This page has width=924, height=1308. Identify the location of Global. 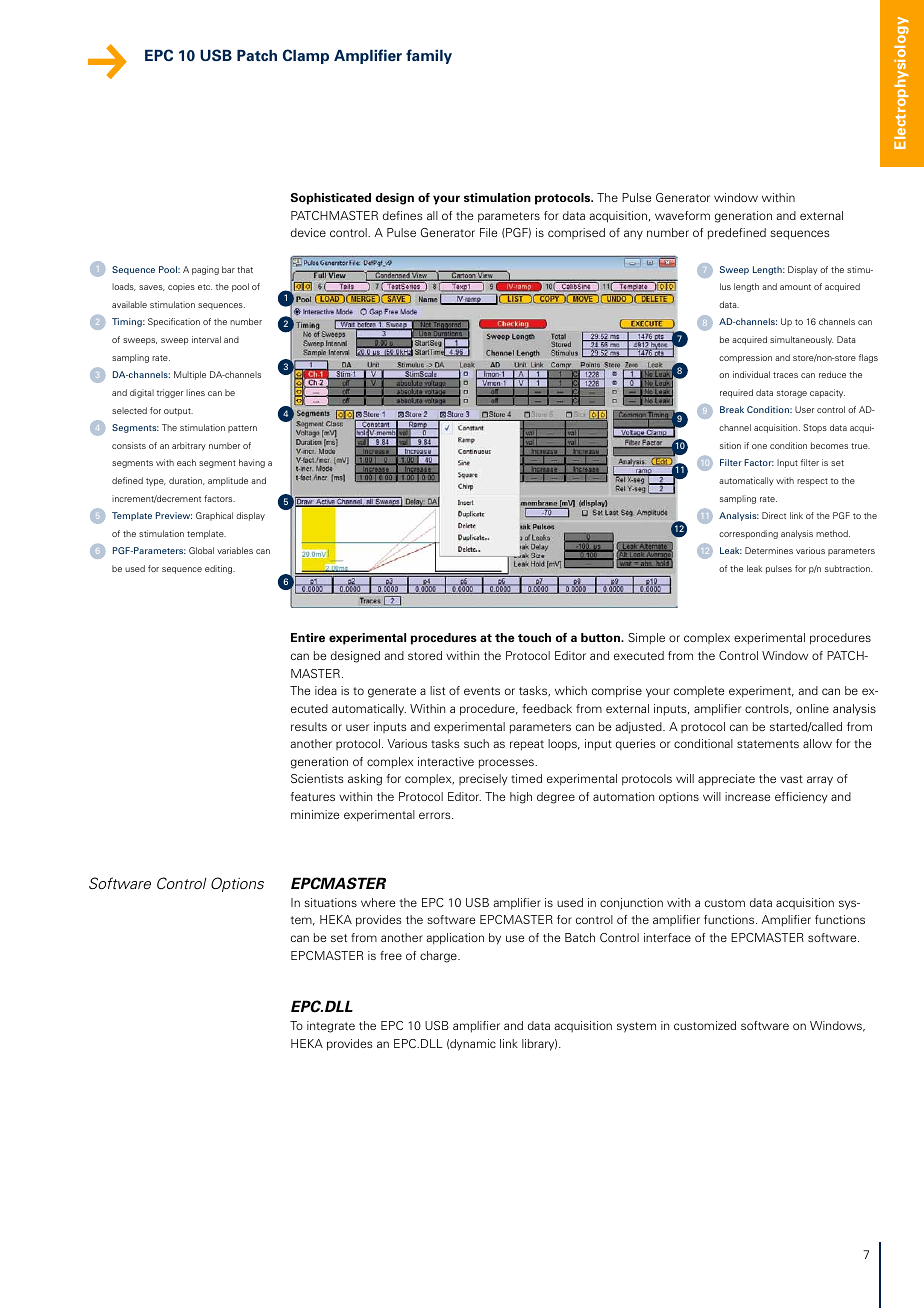
(201, 550).
